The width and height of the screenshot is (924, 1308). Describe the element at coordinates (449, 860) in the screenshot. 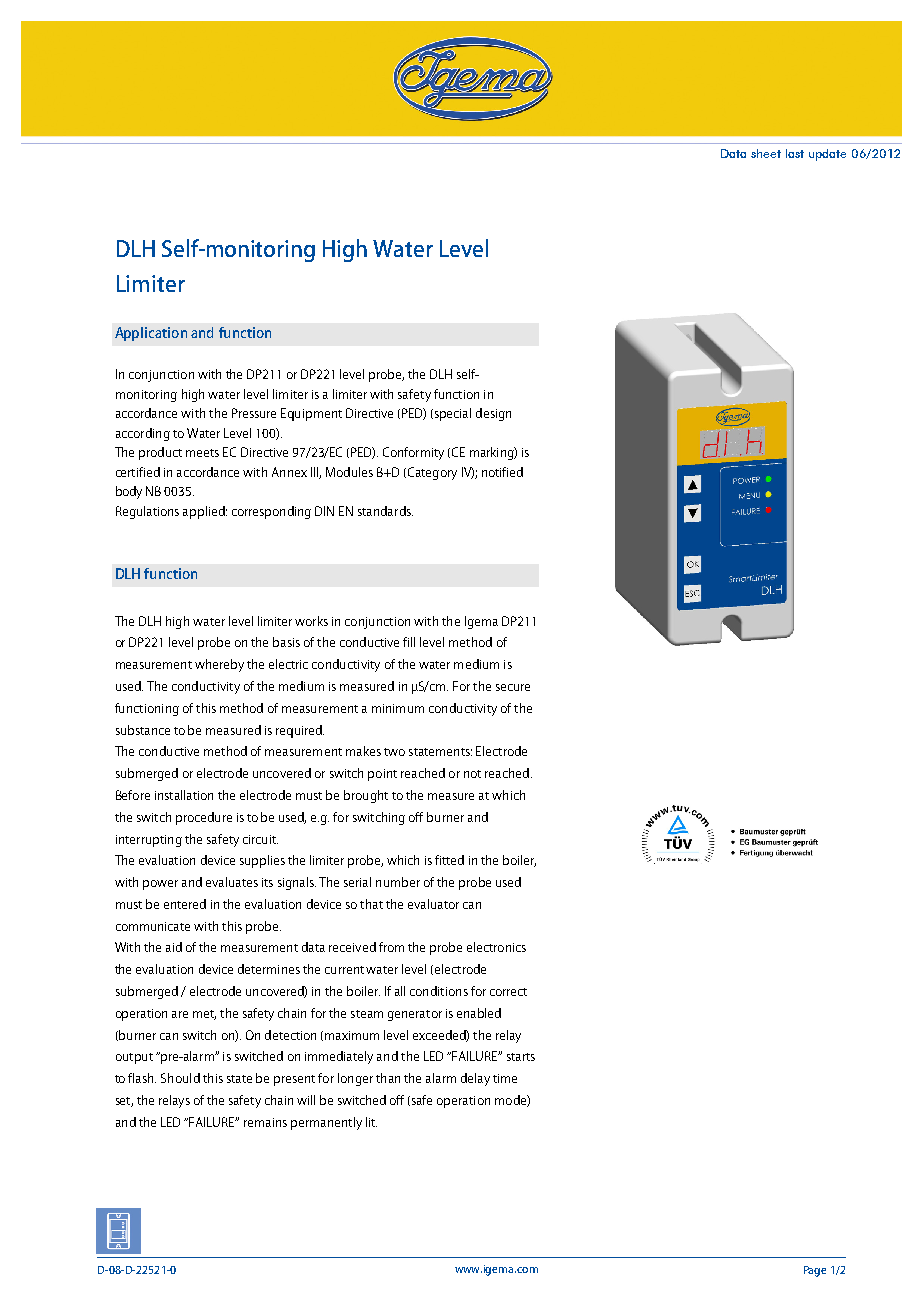

I see `fitted` at that location.
